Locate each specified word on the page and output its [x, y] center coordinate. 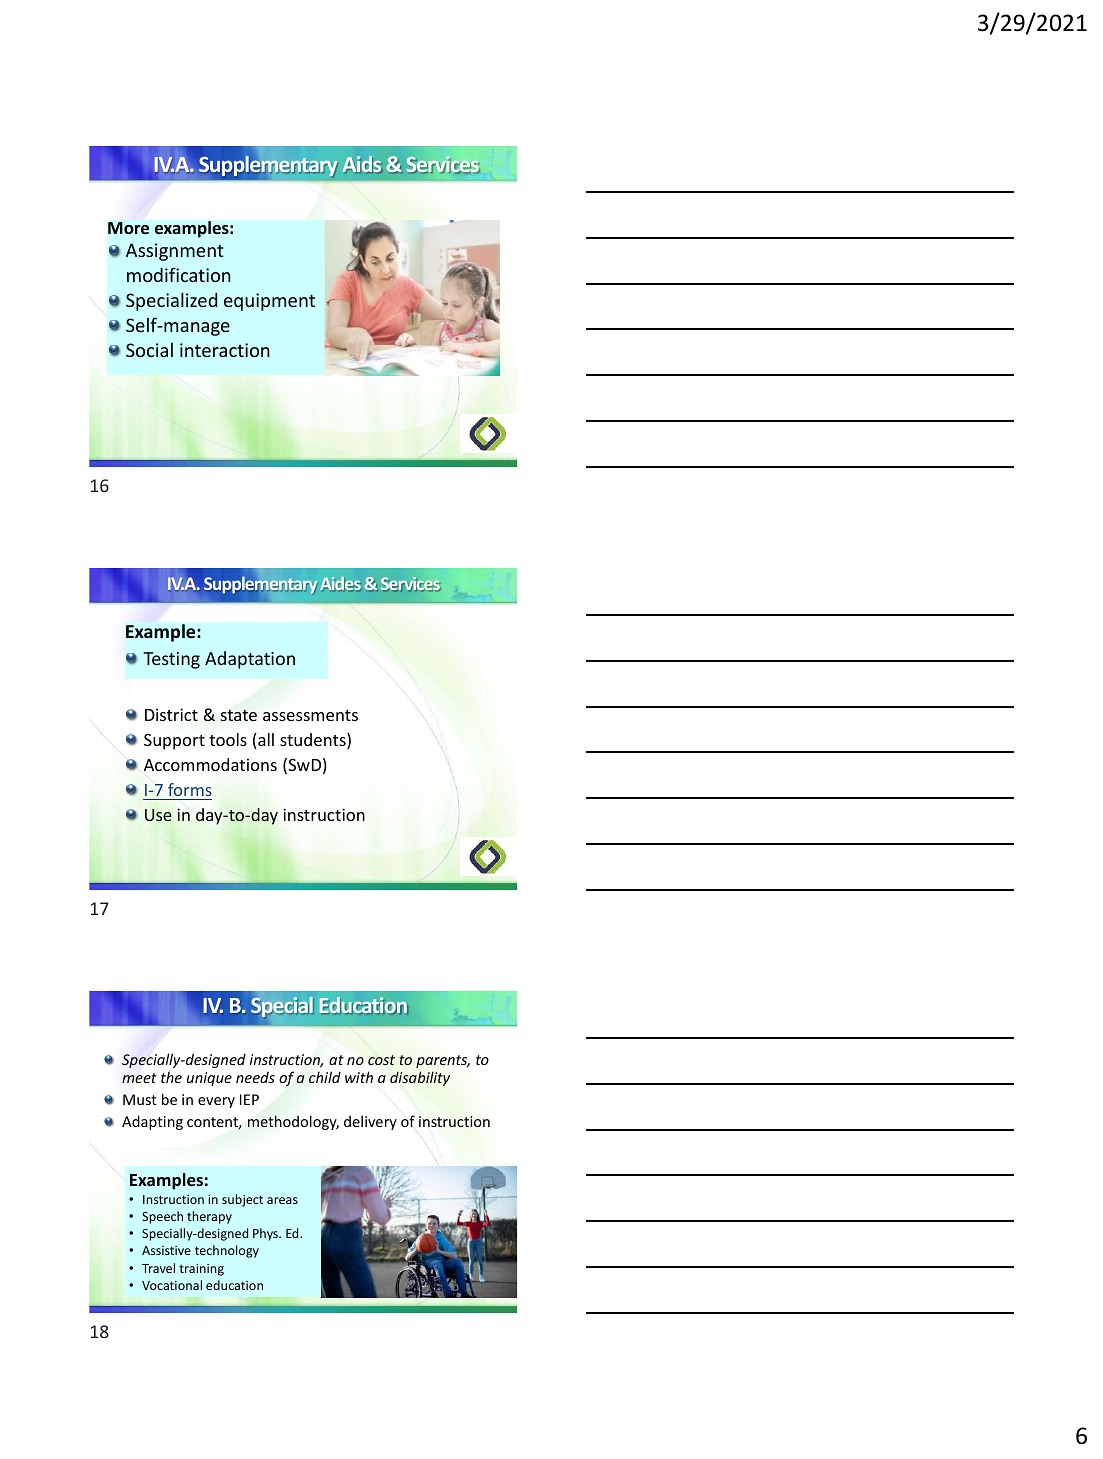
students [314, 741]
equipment [269, 302]
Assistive [166, 1250]
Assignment [175, 252]
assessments [310, 715]
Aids [363, 164]
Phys [266, 1234]
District [171, 714]
